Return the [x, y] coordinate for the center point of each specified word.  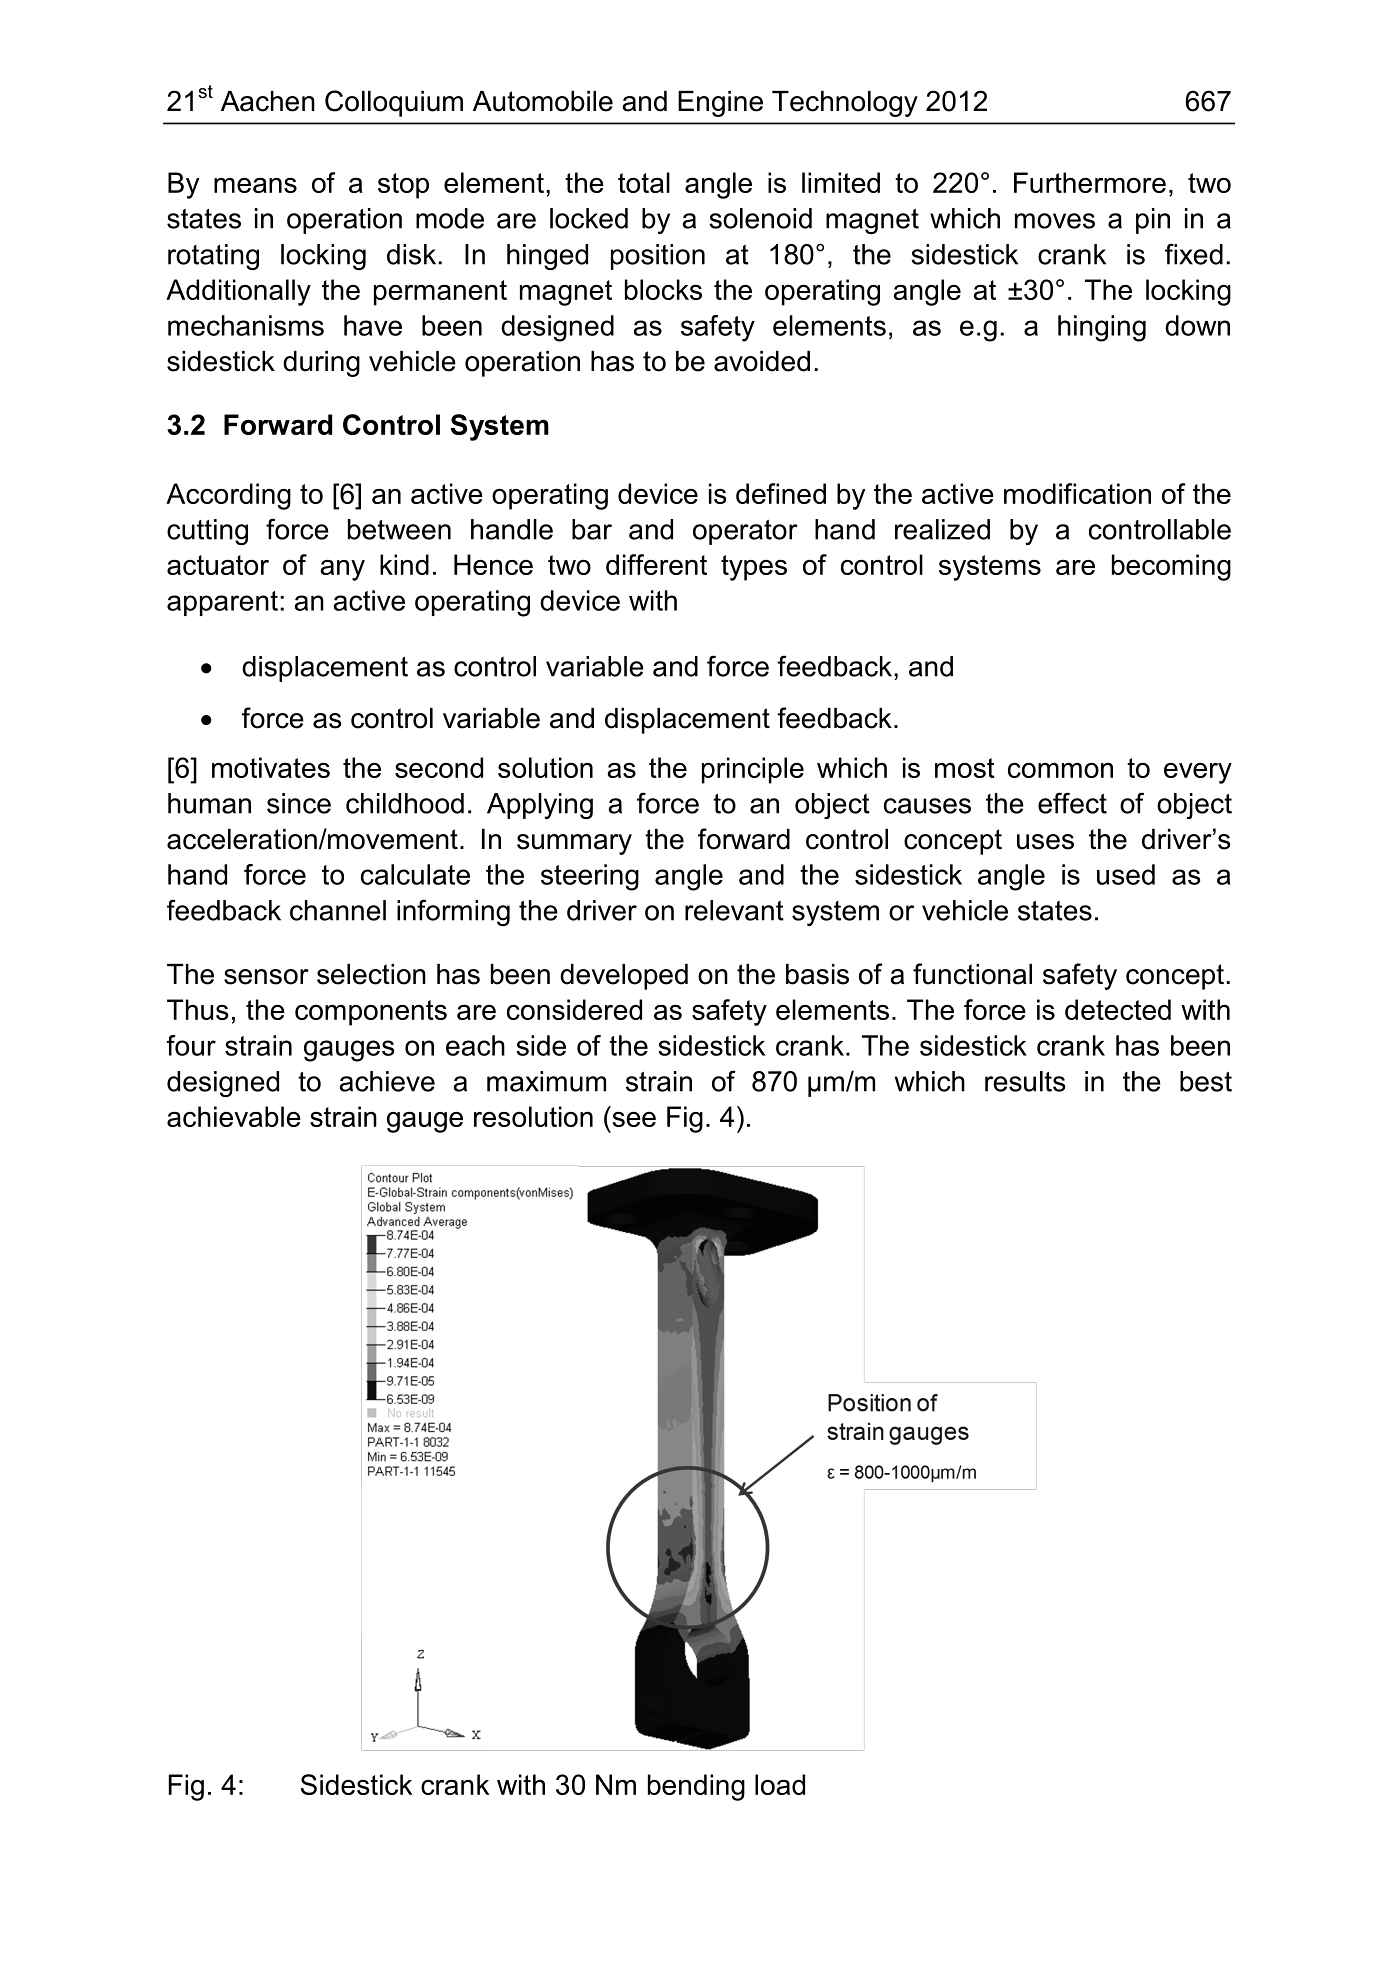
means [255, 185]
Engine [720, 104]
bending [696, 1787]
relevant [734, 910]
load [780, 1784]
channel [338, 910]
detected [1118, 1009]
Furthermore [1090, 182]
